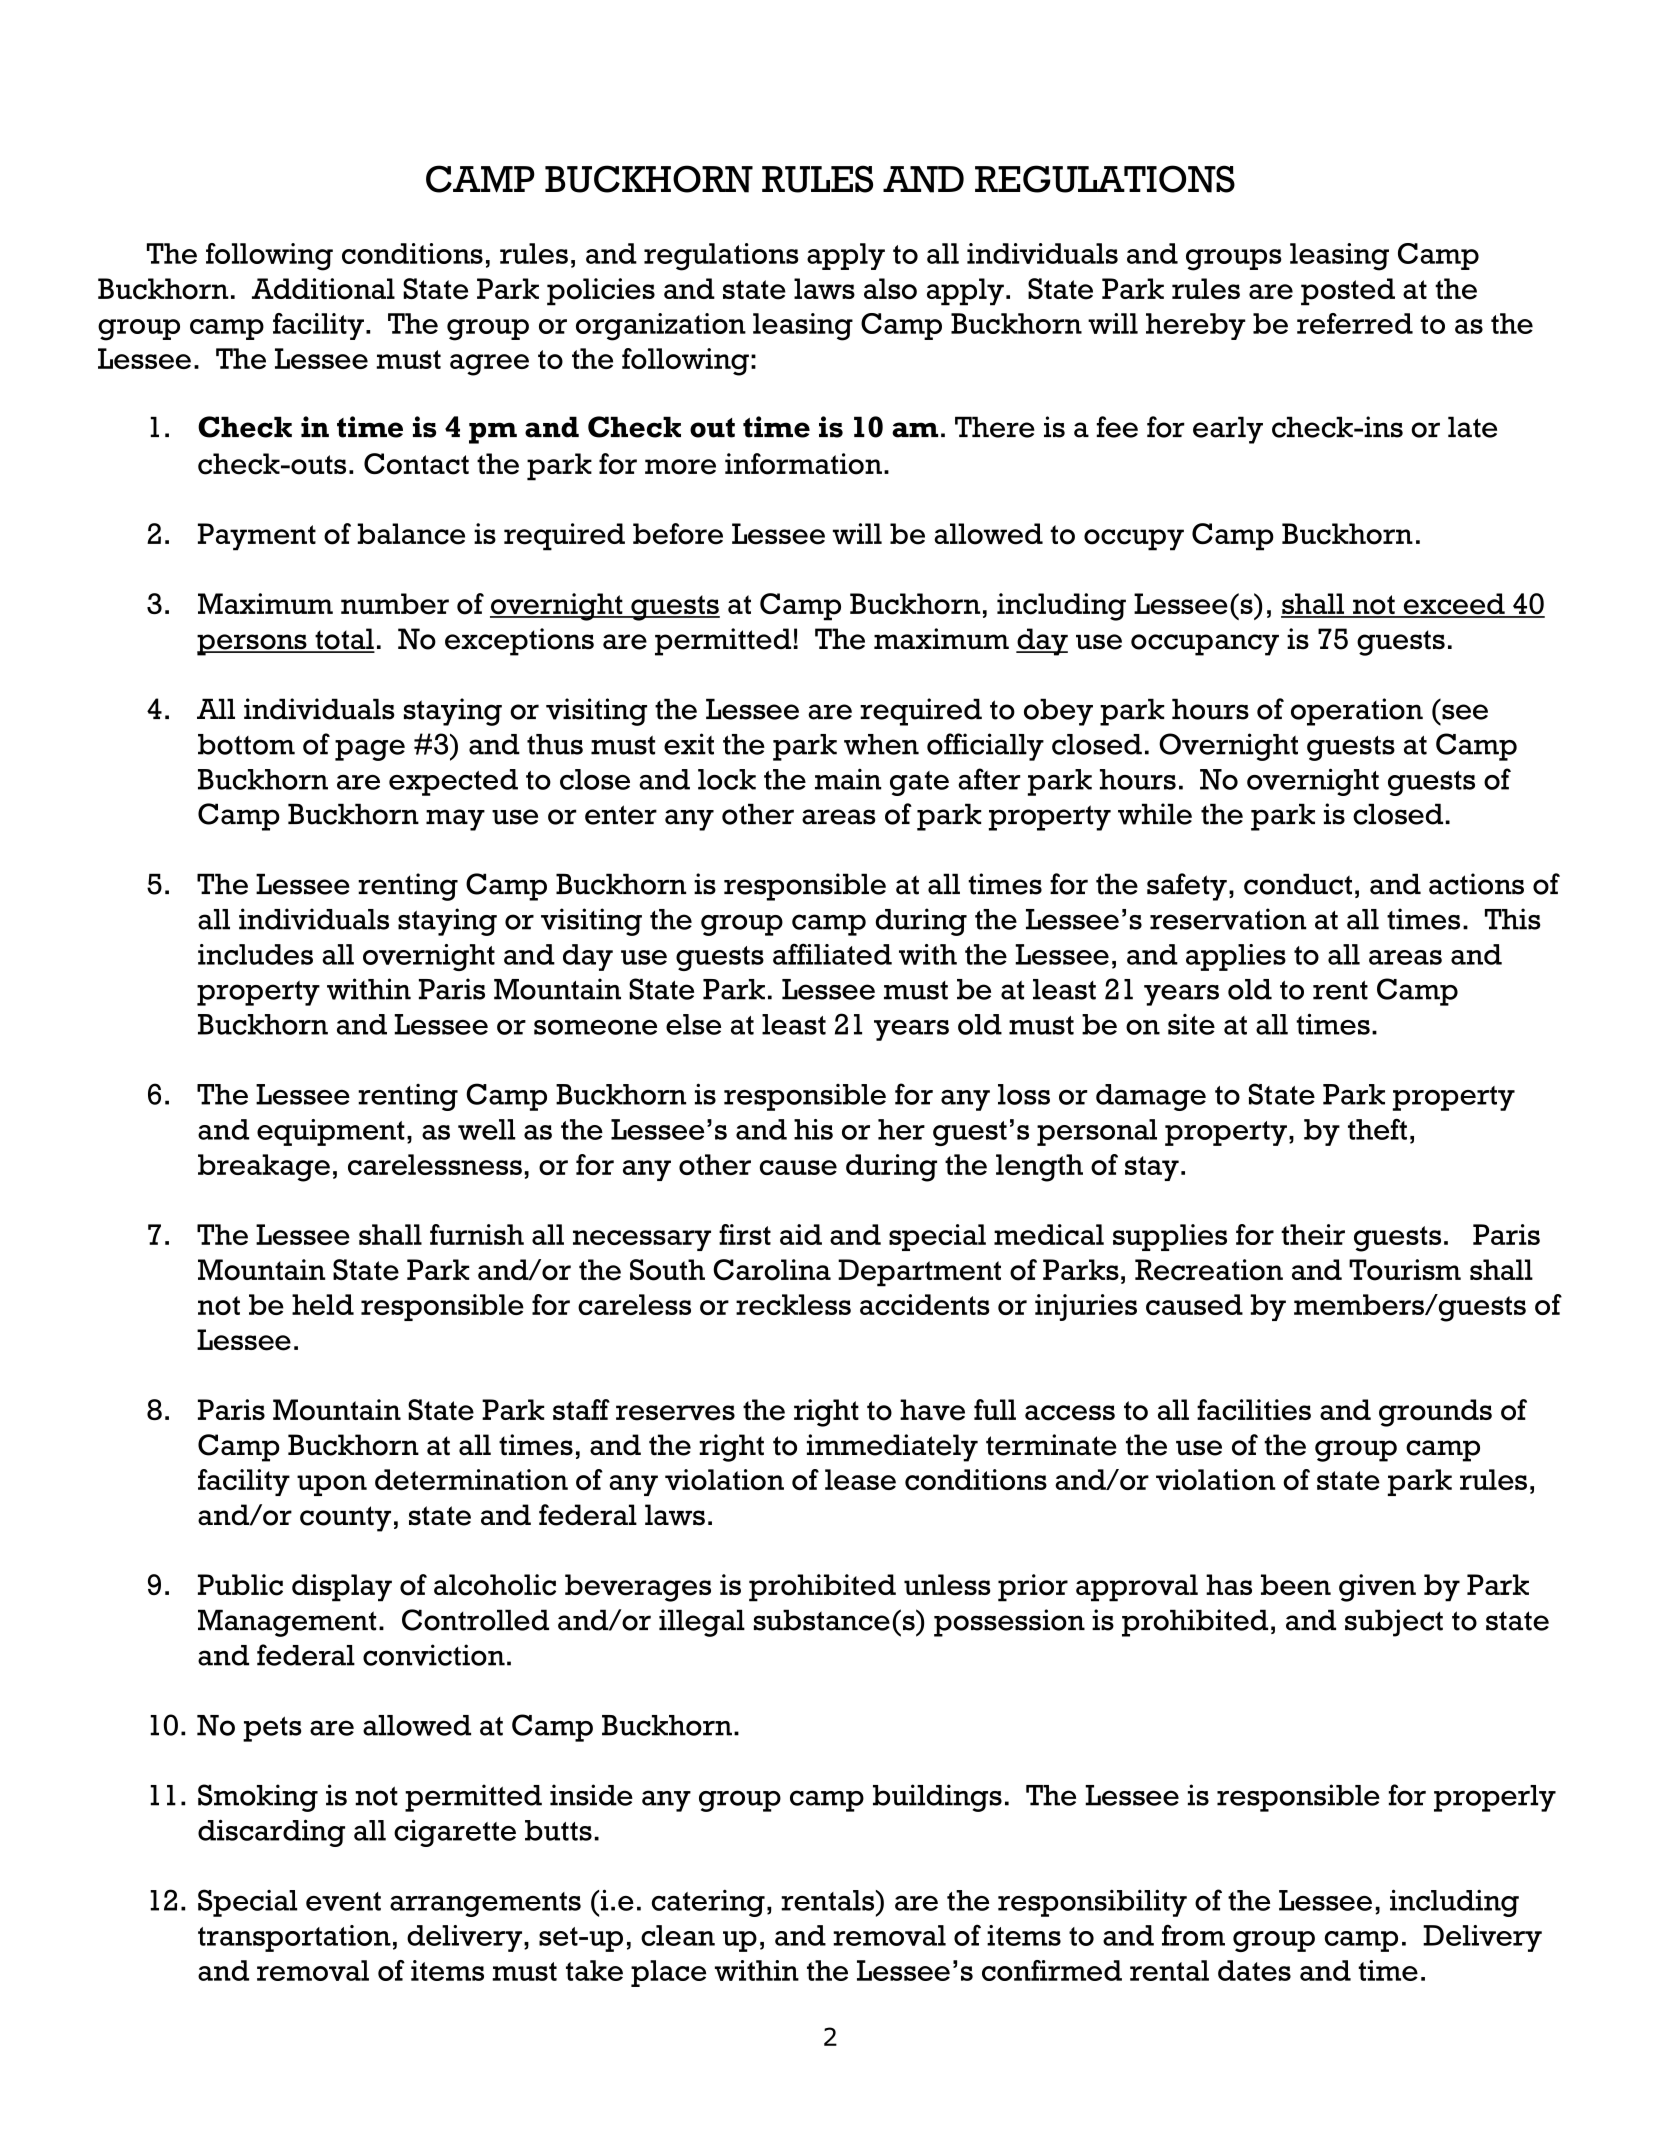 This image has width=1660, height=2148. I want to click on Additional, so click(323, 289).
